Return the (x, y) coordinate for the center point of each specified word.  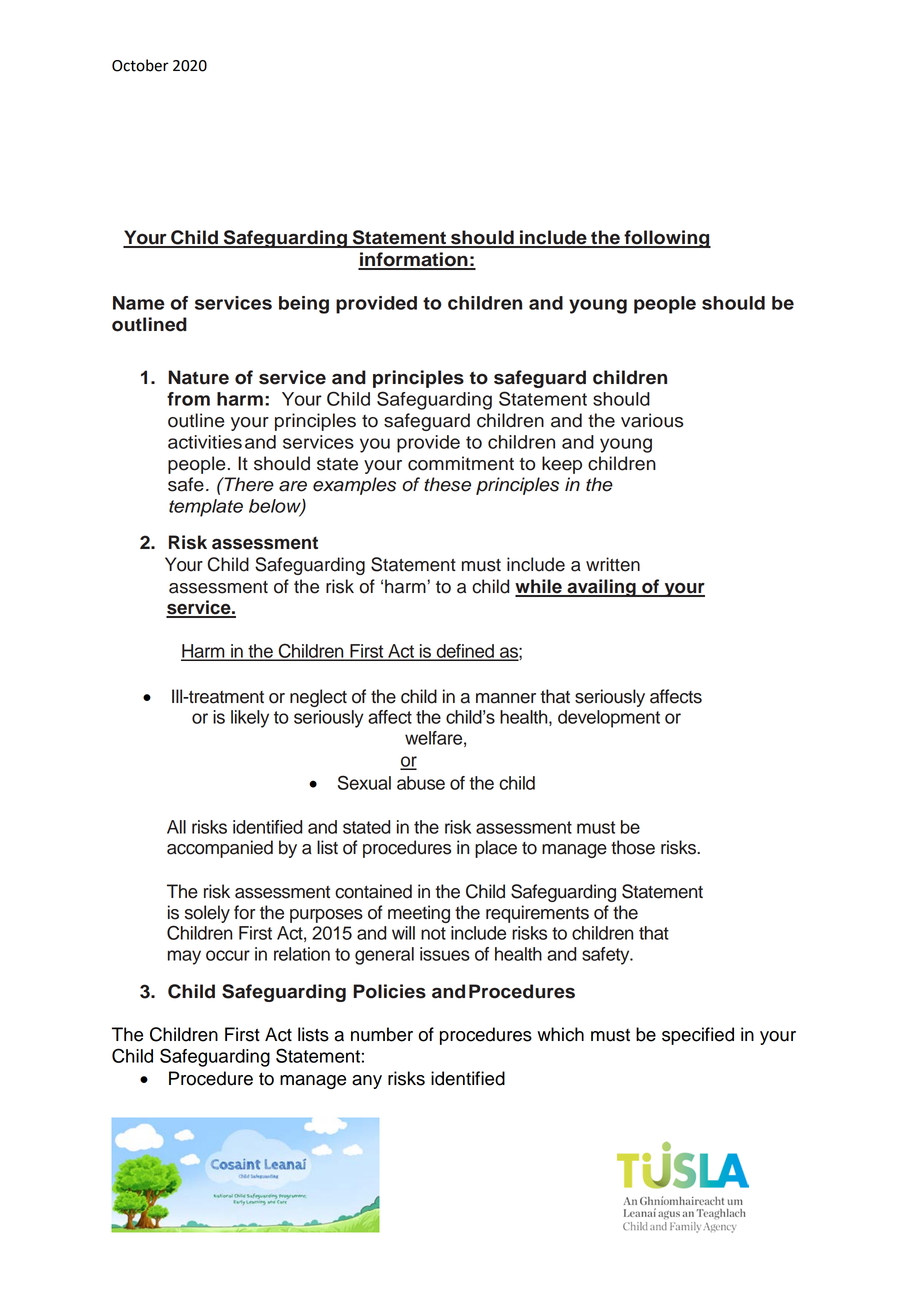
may (184, 957)
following (666, 239)
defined (465, 652)
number (382, 1034)
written (613, 564)
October (140, 65)
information (414, 260)
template (206, 508)
